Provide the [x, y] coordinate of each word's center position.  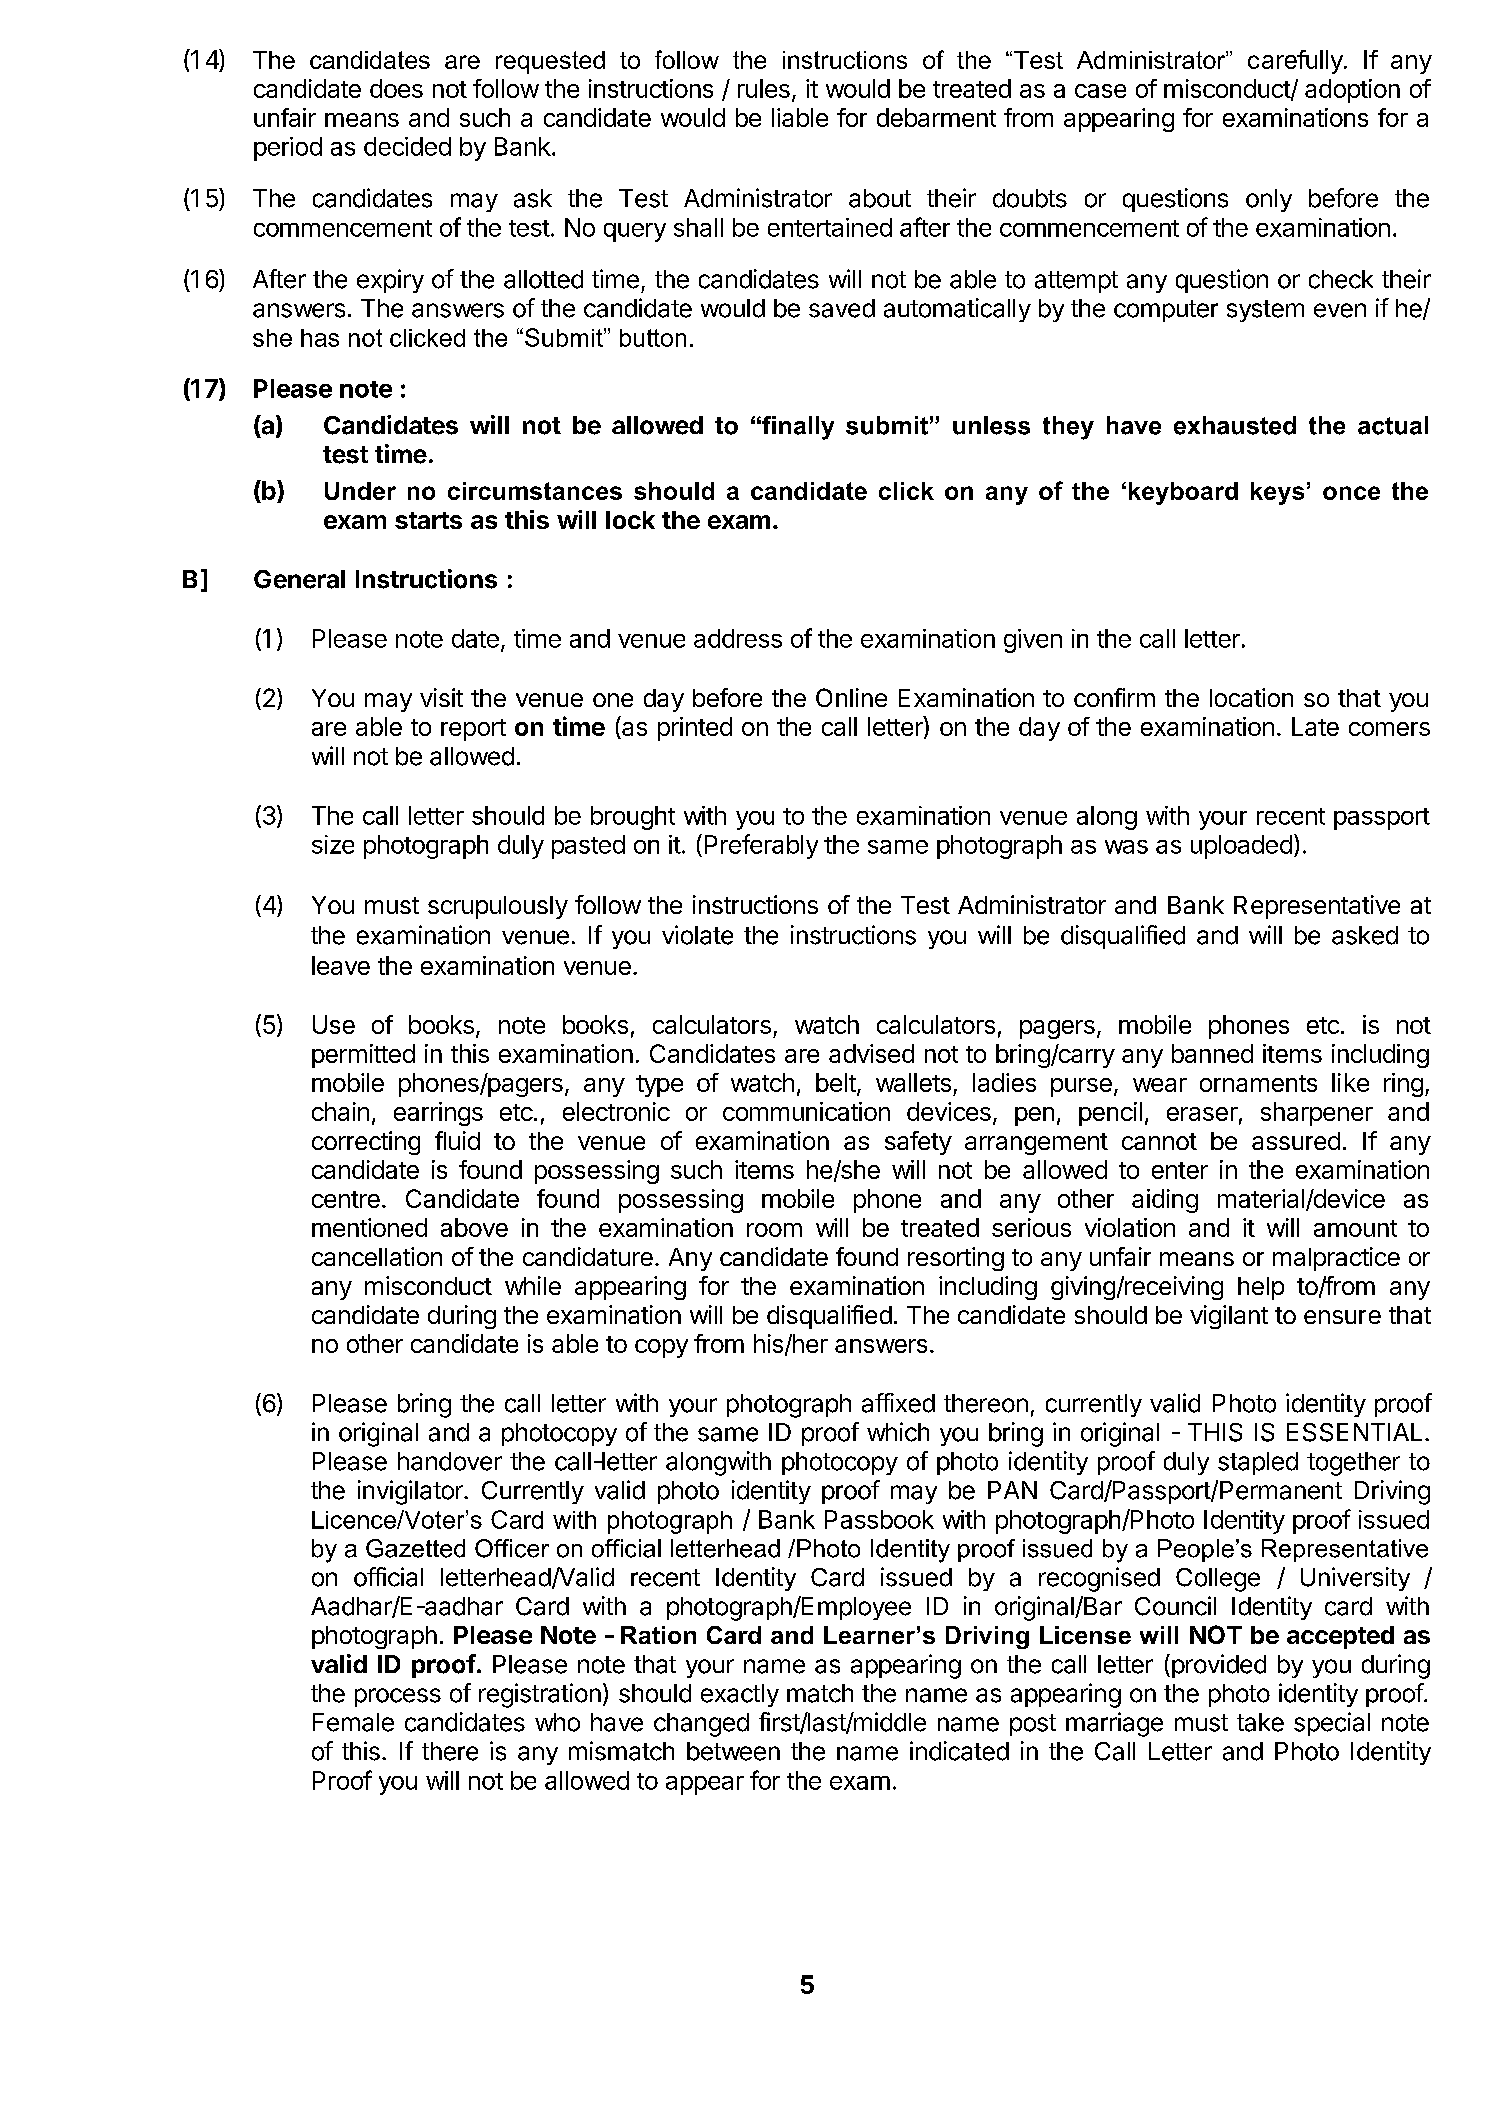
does [396, 88]
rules [764, 88]
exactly [740, 1695]
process [398, 1697]
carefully [1295, 62]
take [1260, 1722]
